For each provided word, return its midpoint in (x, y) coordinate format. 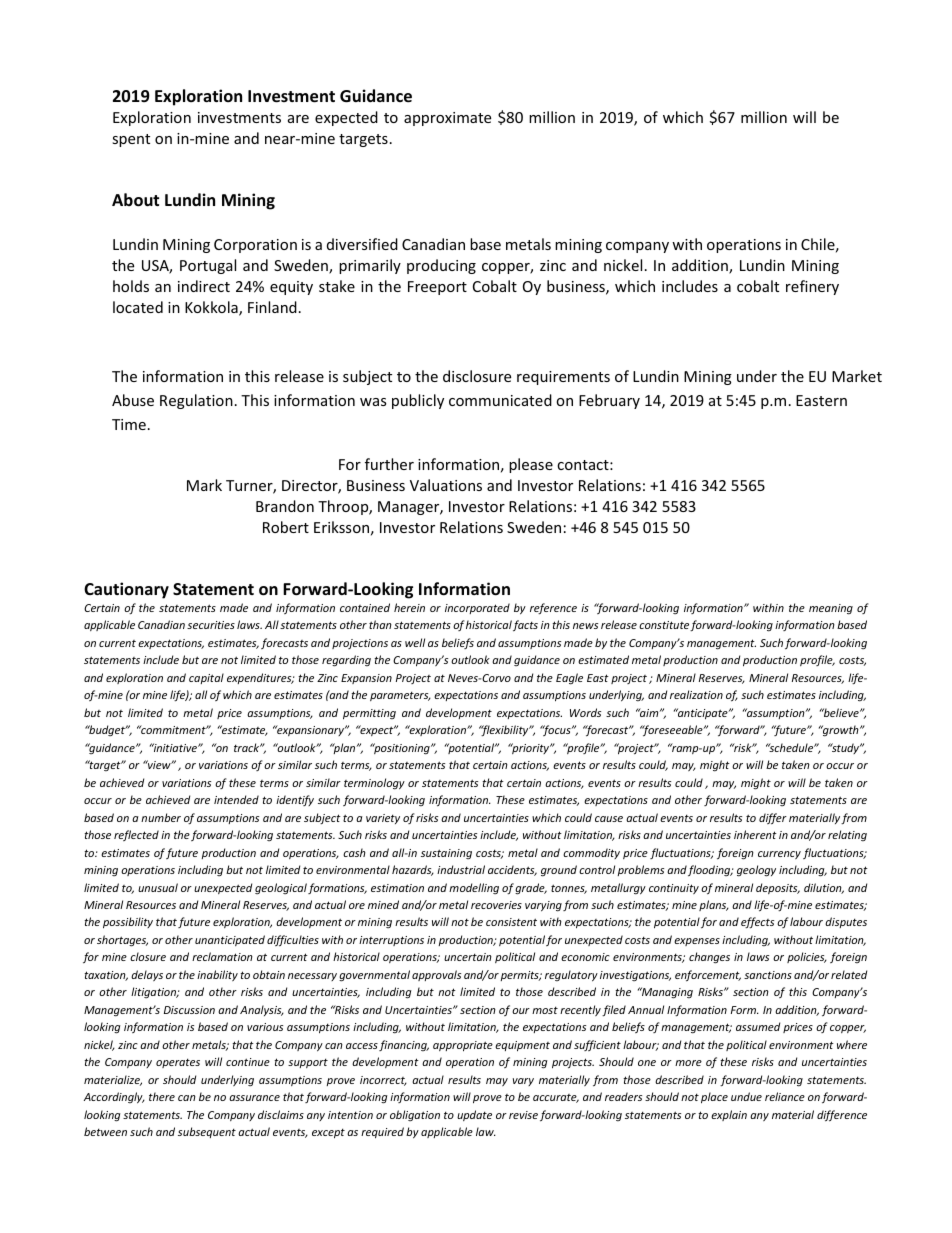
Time (129, 424)
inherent (755, 834)
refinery (812, 287)
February (609, 401)
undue (746, 1096)
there (162, 1096)
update (474, 1115)
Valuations (446, 485)
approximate (447, 119)
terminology (374, 784)
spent (131, 140)
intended (236, 799)
